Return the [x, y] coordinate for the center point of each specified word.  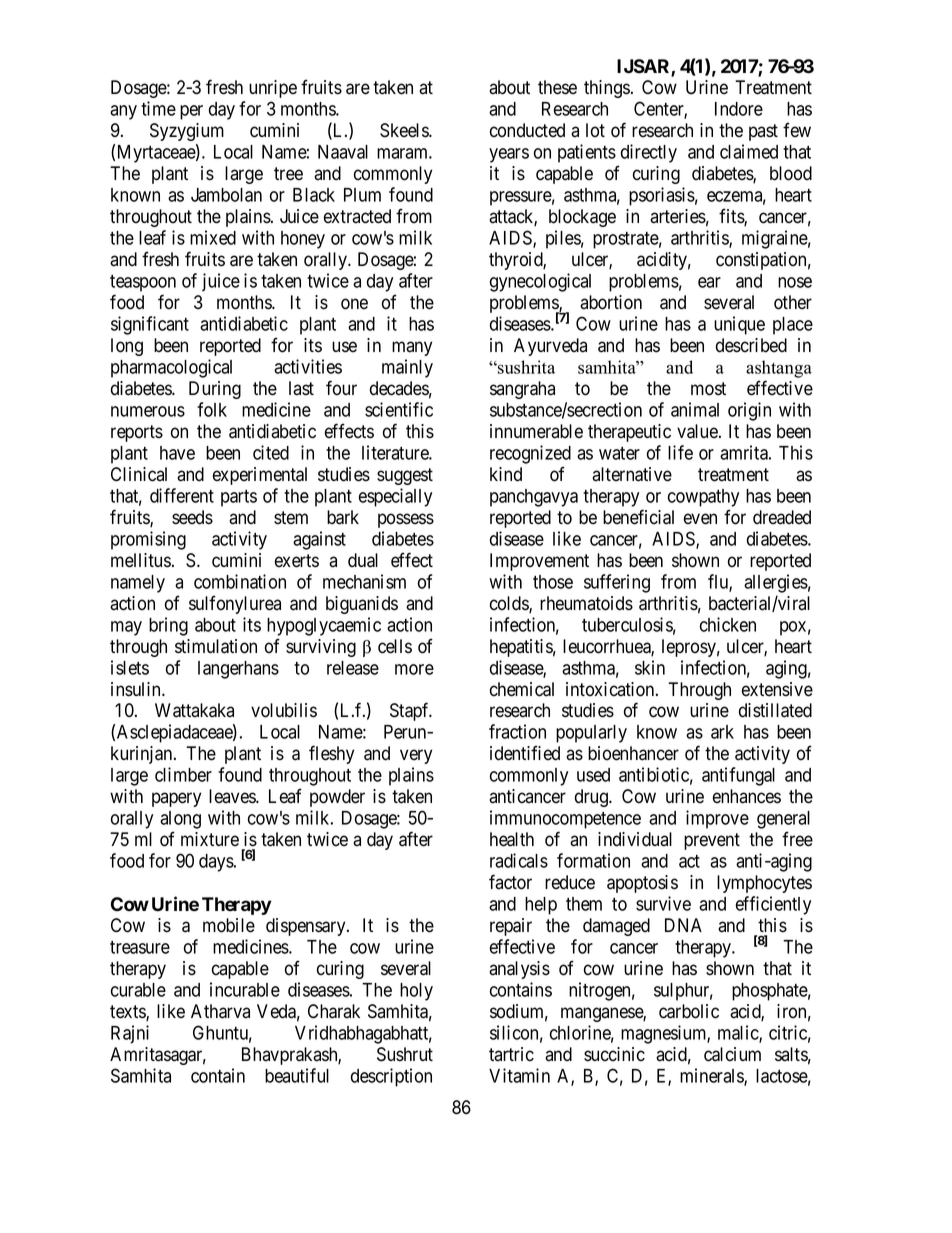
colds [510, 604]
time [158, 108]
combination [240, 581]
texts [128, 1013]
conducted [527, 130]
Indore [739, 109]
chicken [728, 624]
